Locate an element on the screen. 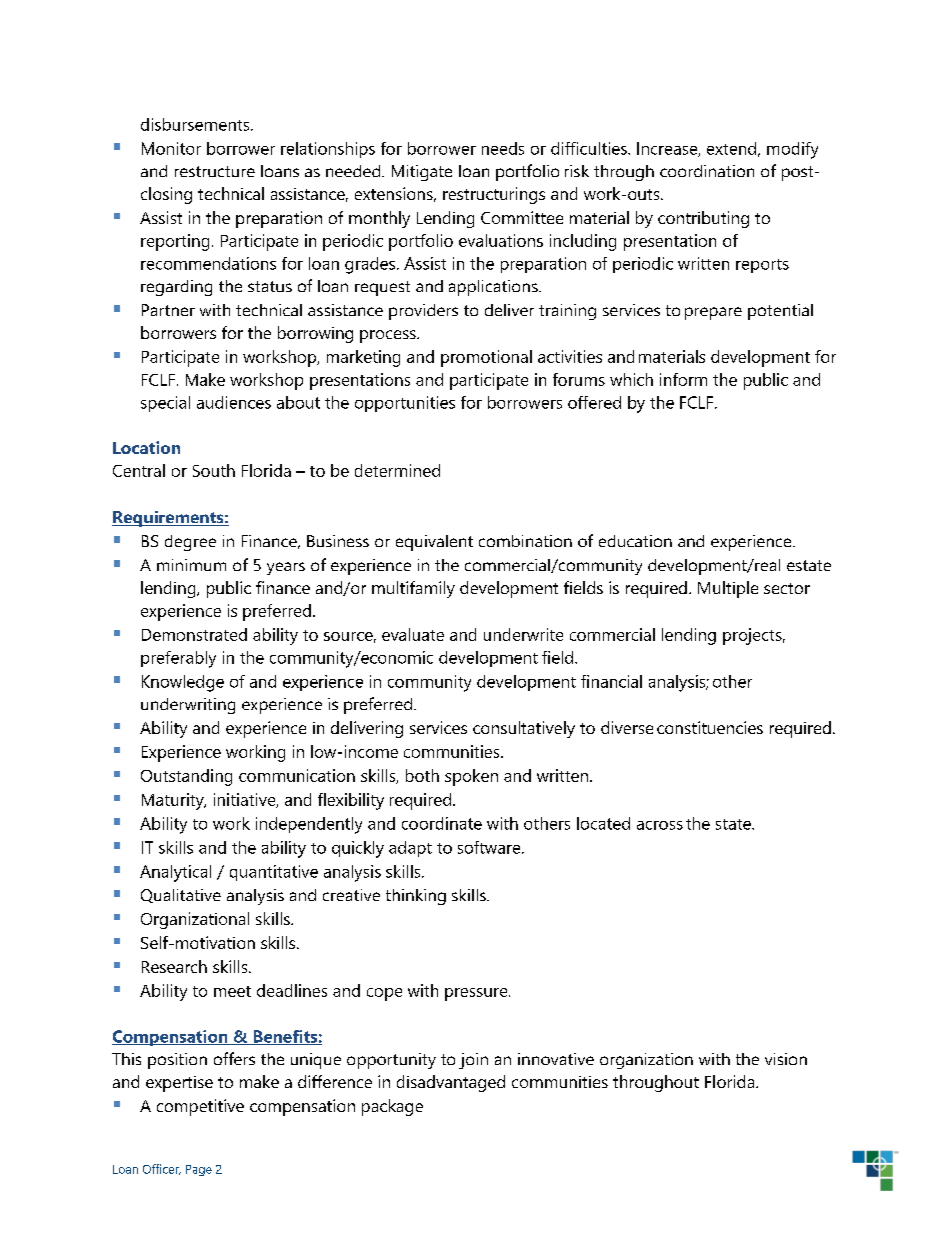 The image size is (952, 1233). across is located at coordinates (660, 825).
